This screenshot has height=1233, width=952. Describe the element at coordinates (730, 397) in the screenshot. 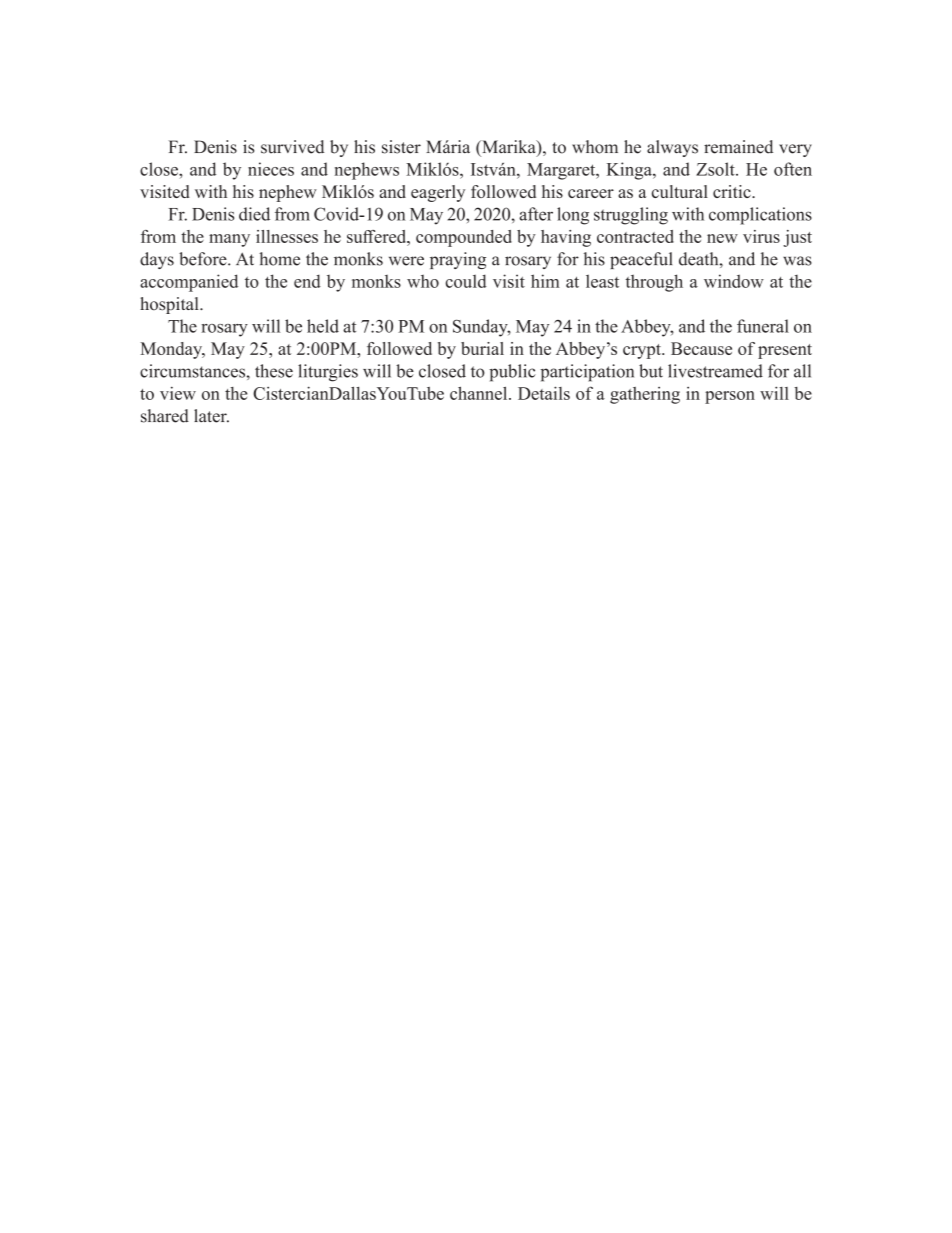

I see `person` at that location.
